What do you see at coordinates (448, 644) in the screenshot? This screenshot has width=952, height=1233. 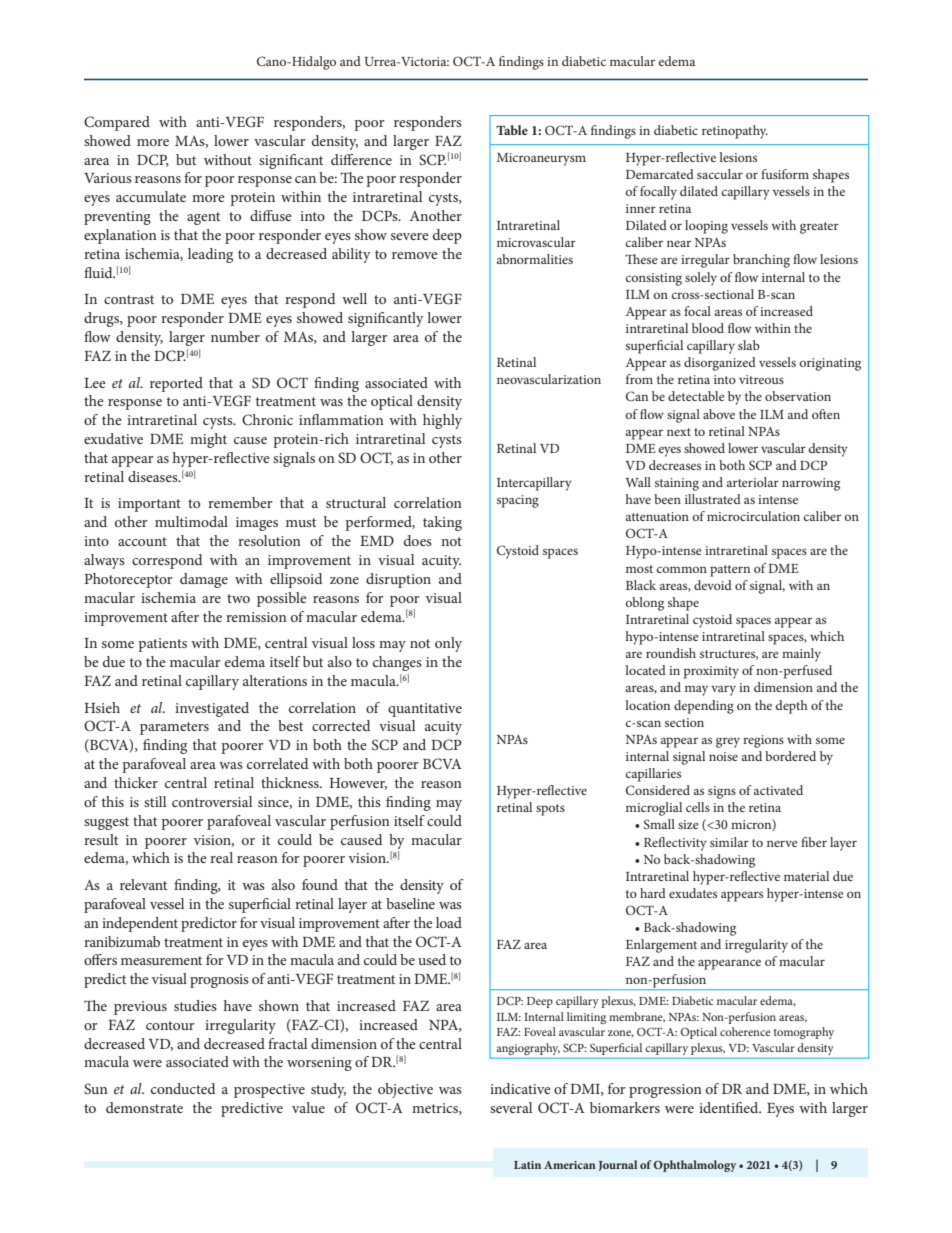 I see `only` at bounding box center [448, 644].
